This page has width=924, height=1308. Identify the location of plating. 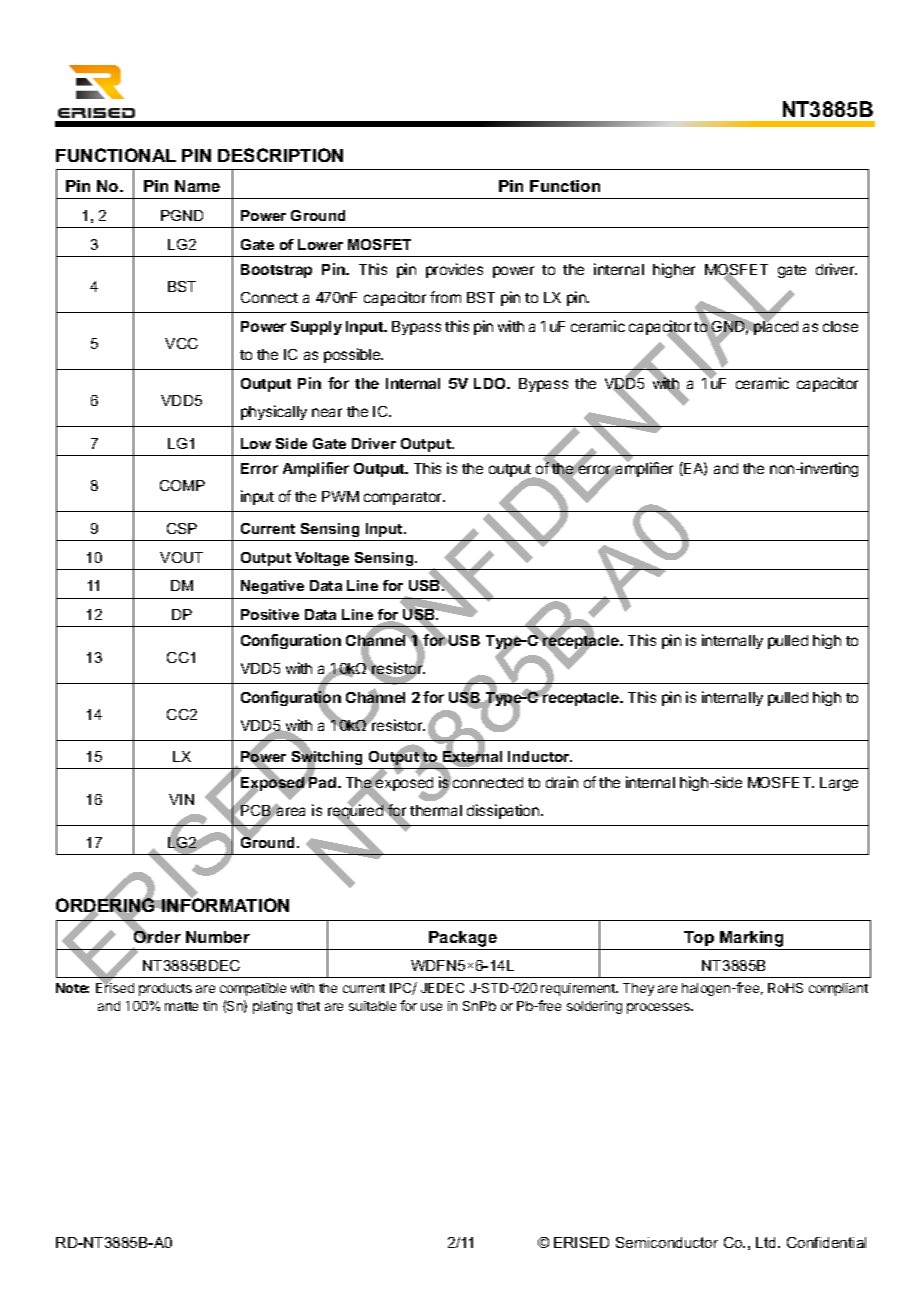
(272, 1007).
